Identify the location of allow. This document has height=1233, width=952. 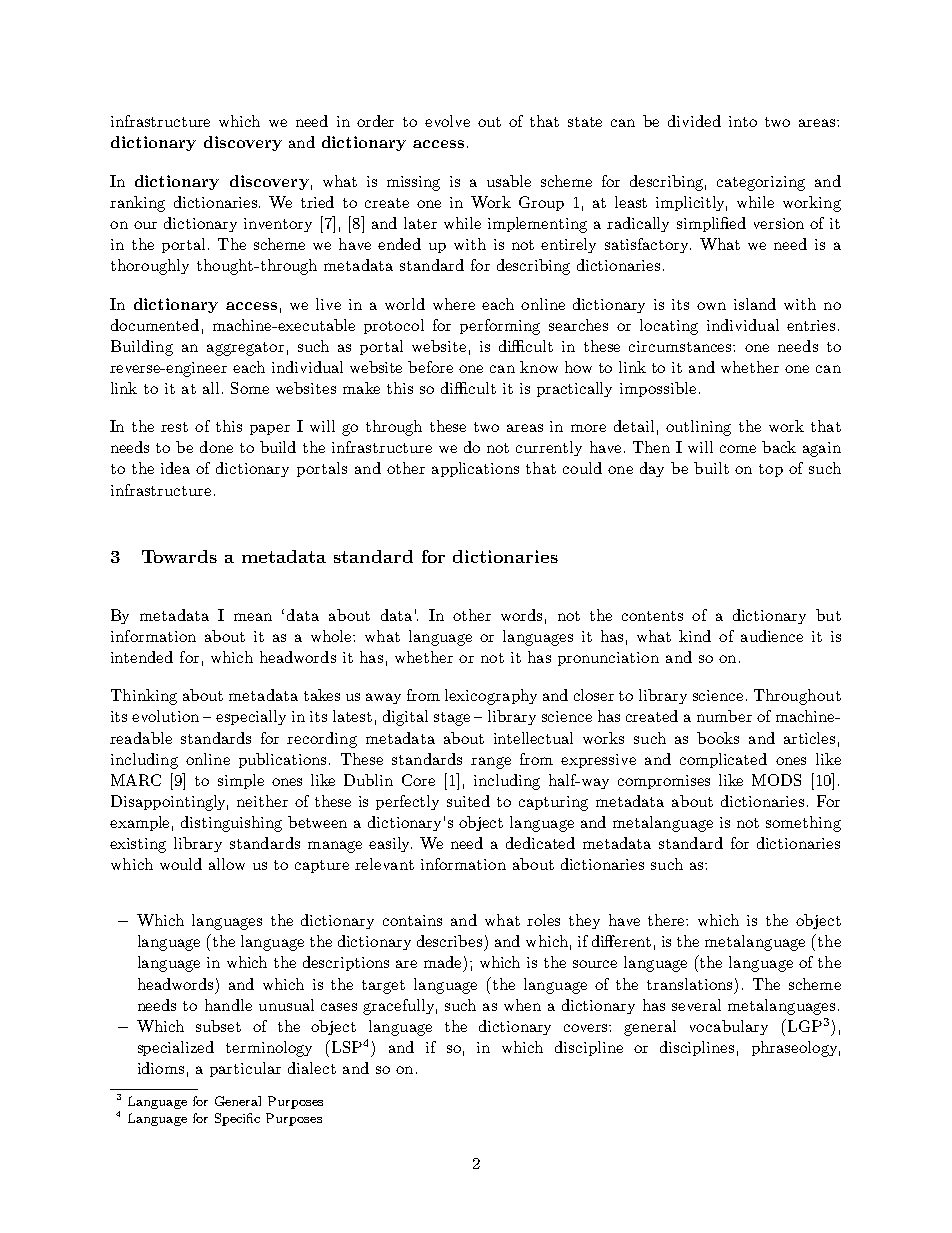
(227, 864).
